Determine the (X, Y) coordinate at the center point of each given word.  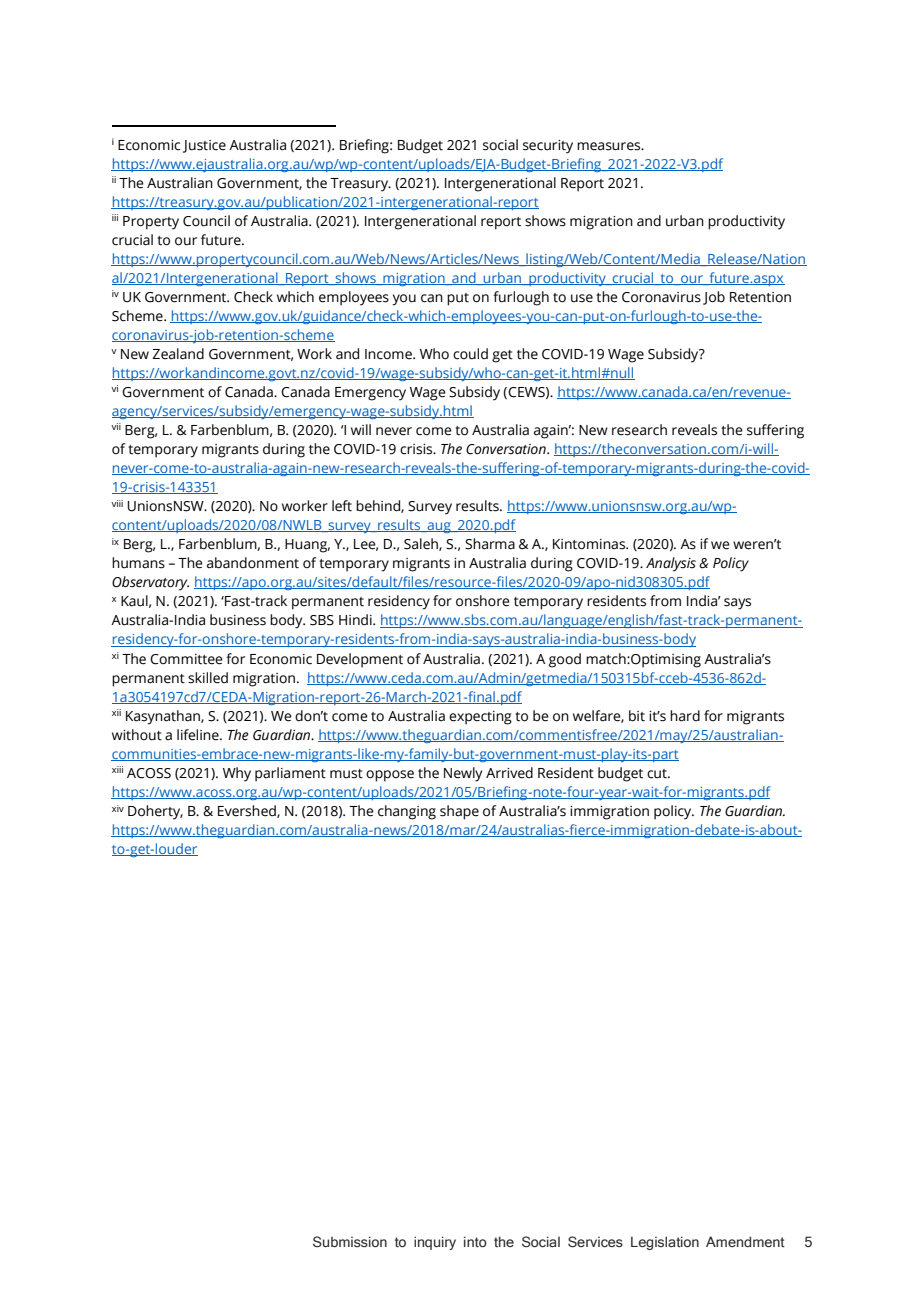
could (470, 354)
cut (658, 774)
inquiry (435, 1243)
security (548, 147)
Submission (350, 1241)
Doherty (155, 812)
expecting (480, 718)
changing (407, 812)
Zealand (178, 354)
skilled (208, 678)
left (342, 506)
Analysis (671, 564)
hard (685, 716)
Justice (204, 146)
